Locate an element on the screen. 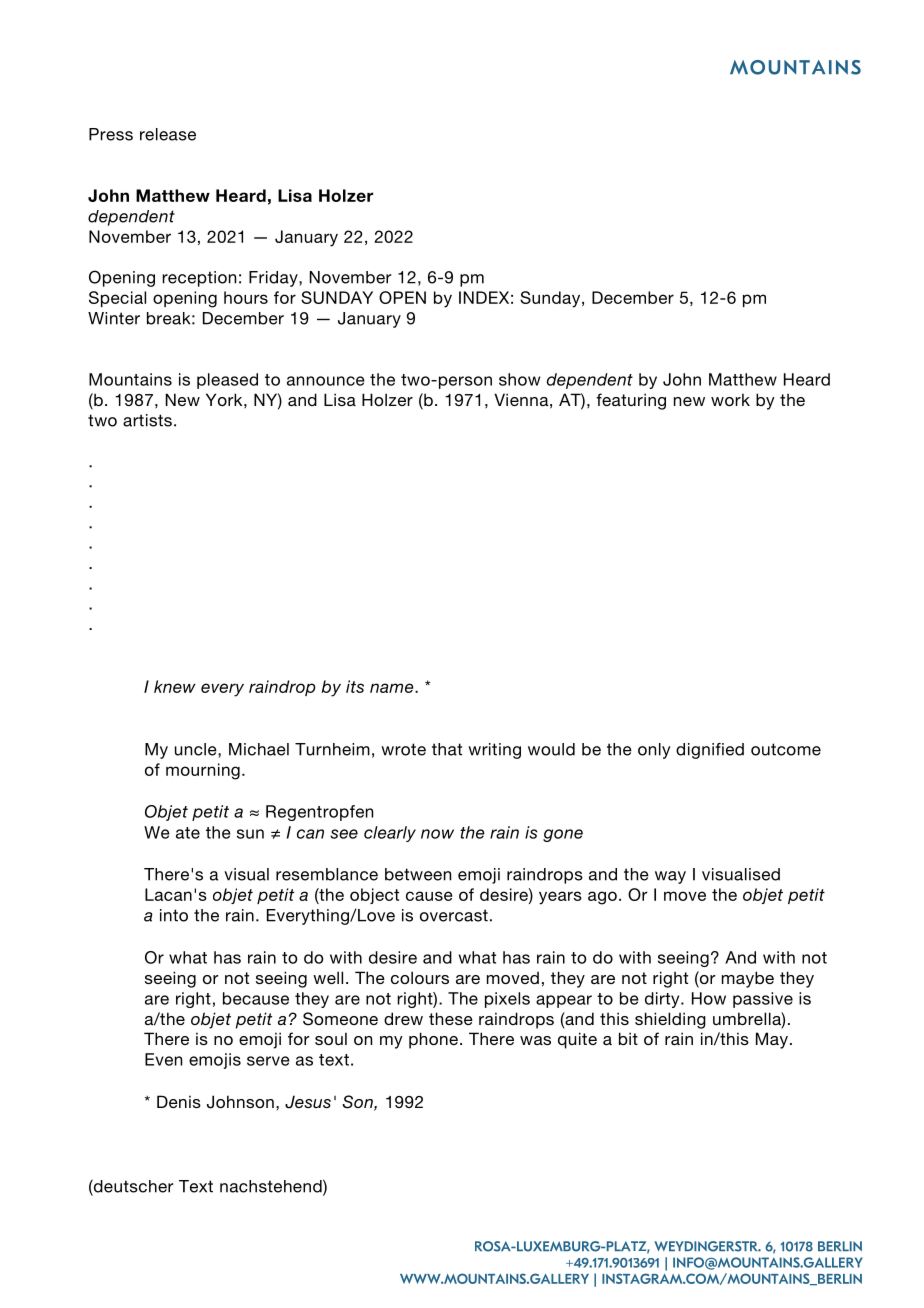 The width and height of the screenshot is (924, 1308). now is located at coordinates (437, 834).
